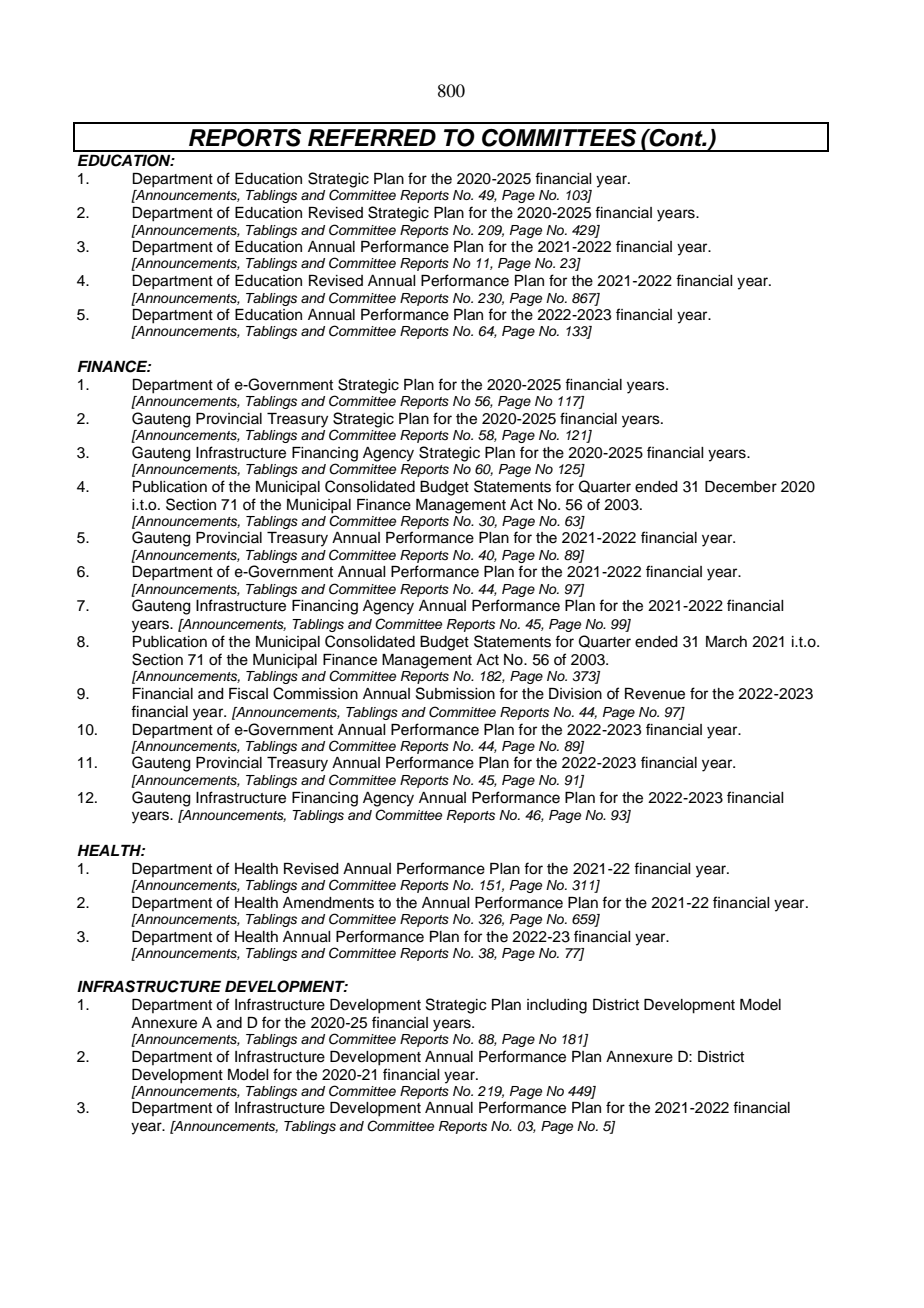 The width and height of the screenshot is (924, 1308). Describe the element at coordinates (741, 487) in the screenshot. I see `December` at that location.
